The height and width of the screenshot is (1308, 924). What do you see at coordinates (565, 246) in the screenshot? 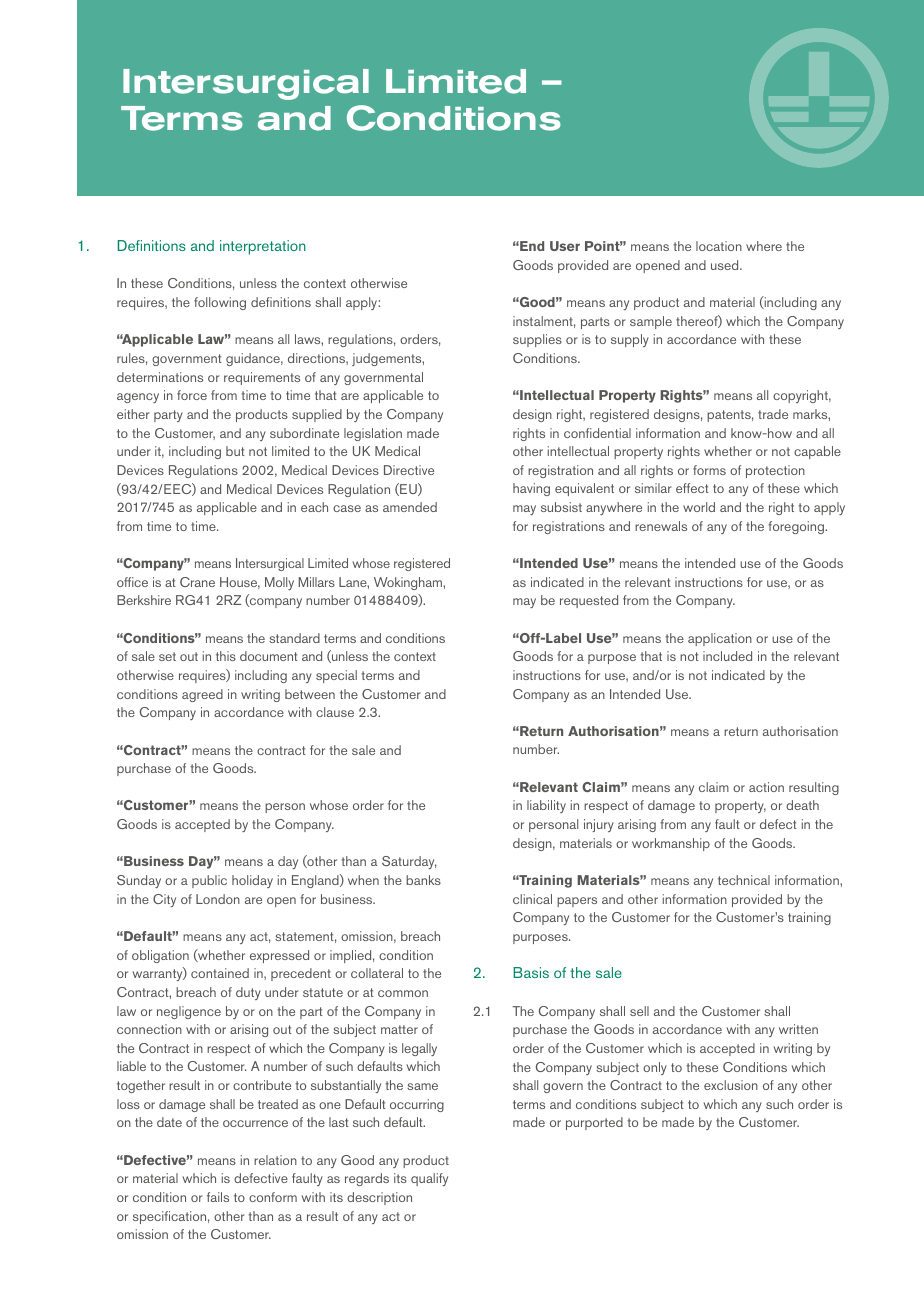
I see `User` at bounding box center [565, 246].
